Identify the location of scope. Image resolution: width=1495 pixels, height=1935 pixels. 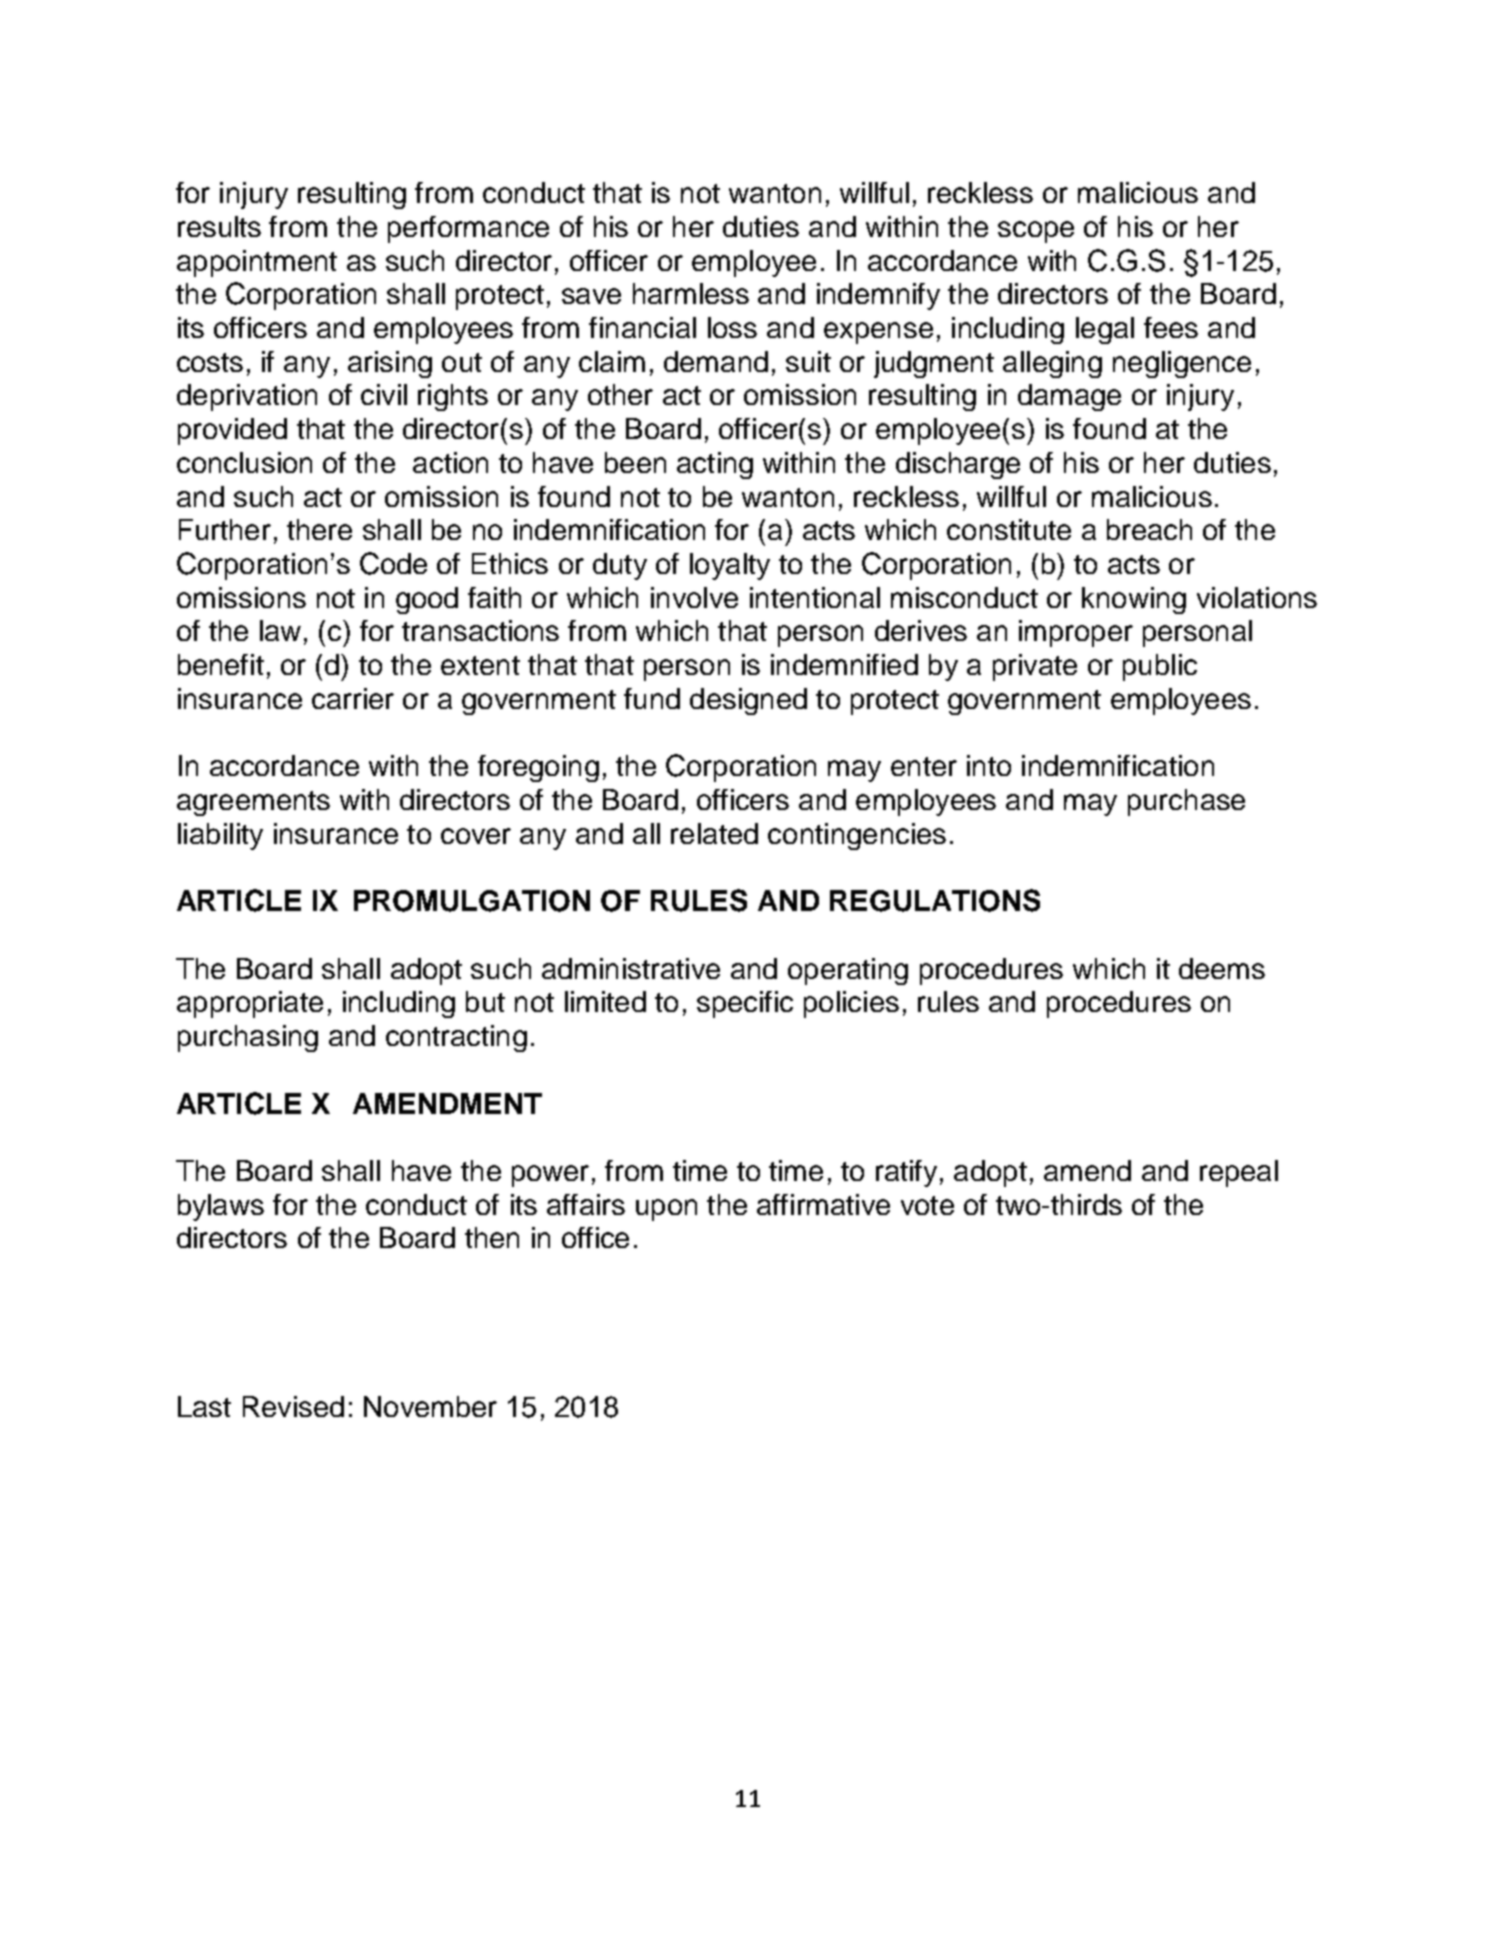
(1036, 232).
